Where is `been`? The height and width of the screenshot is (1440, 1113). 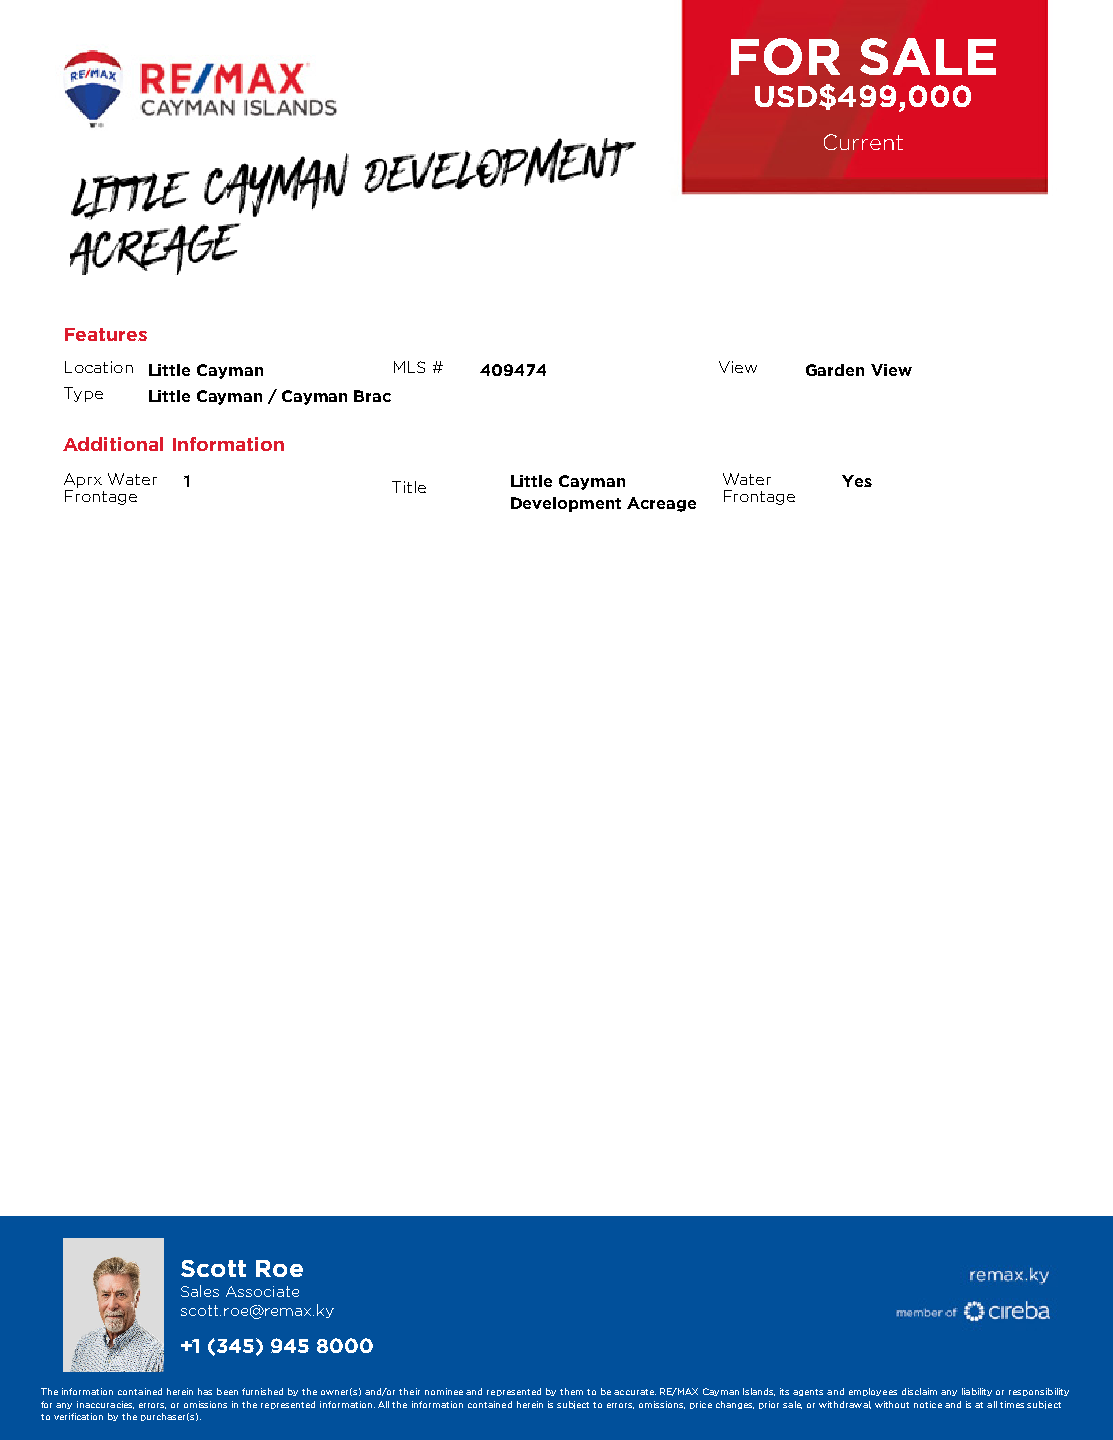 been is located at coordinates (227, 1391).
